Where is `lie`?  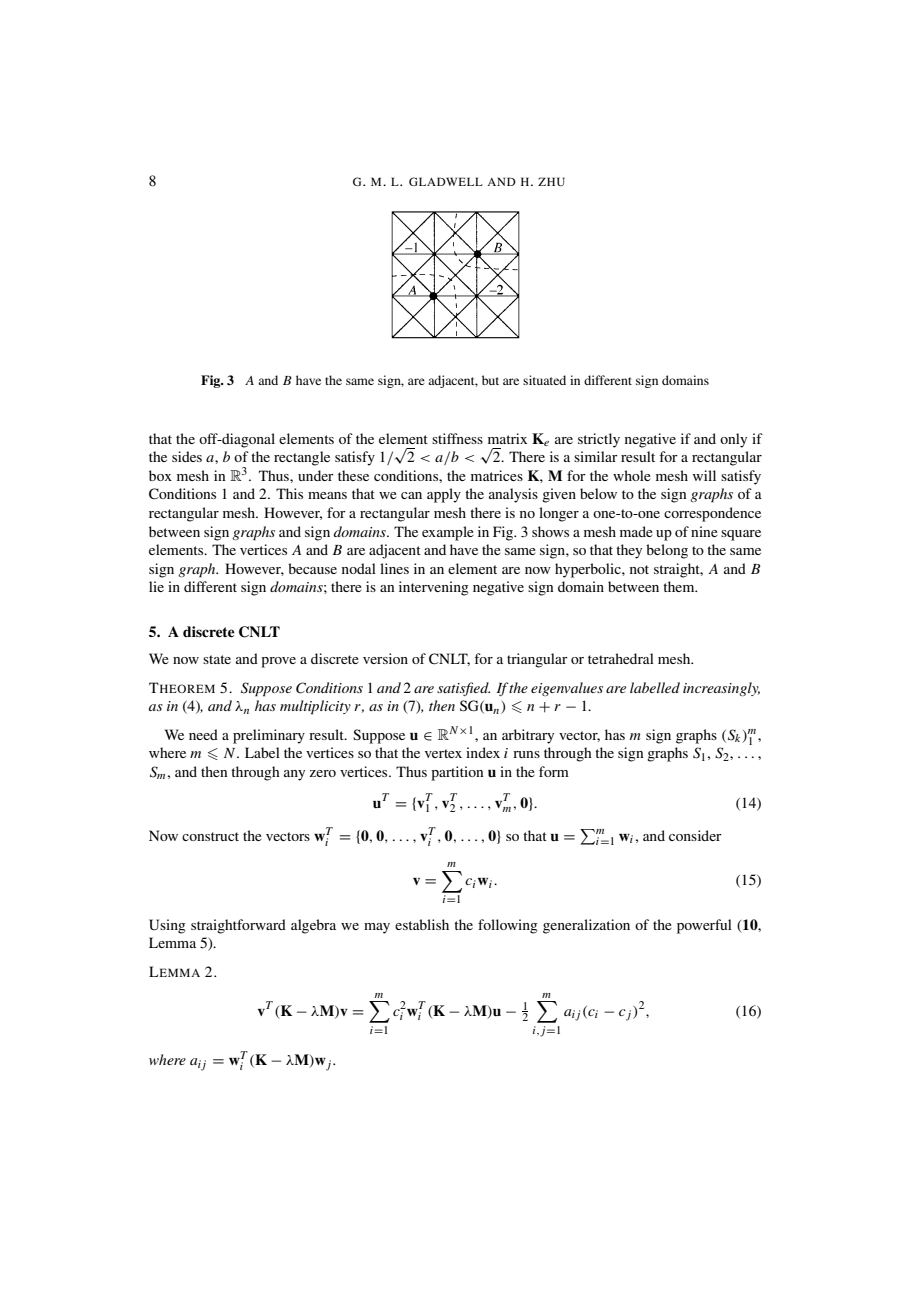
lie is located at coordinates (156, 586).
